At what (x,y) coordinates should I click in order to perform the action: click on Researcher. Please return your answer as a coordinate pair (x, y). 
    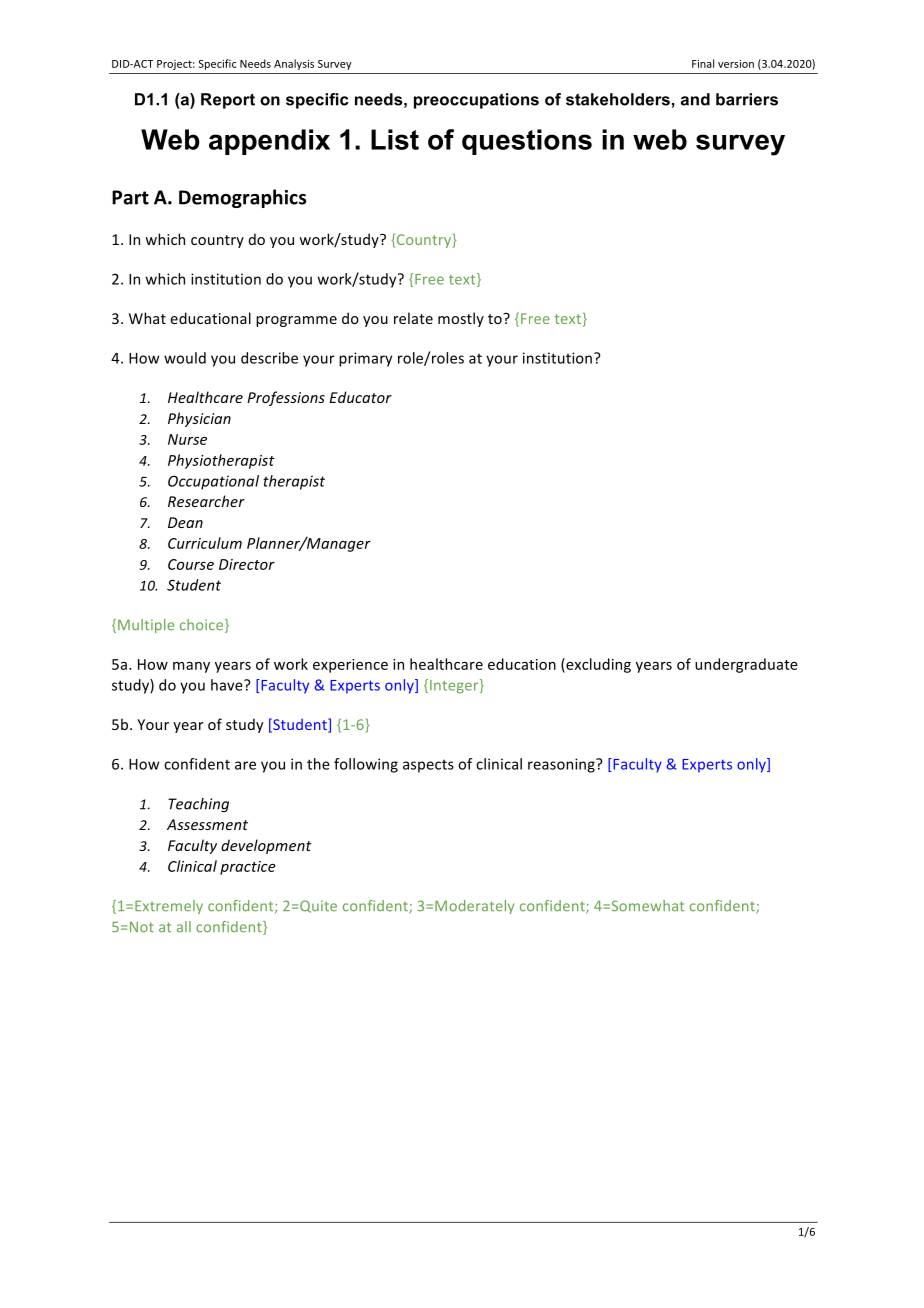
    Looking at the image, I should click on (206, 501).
